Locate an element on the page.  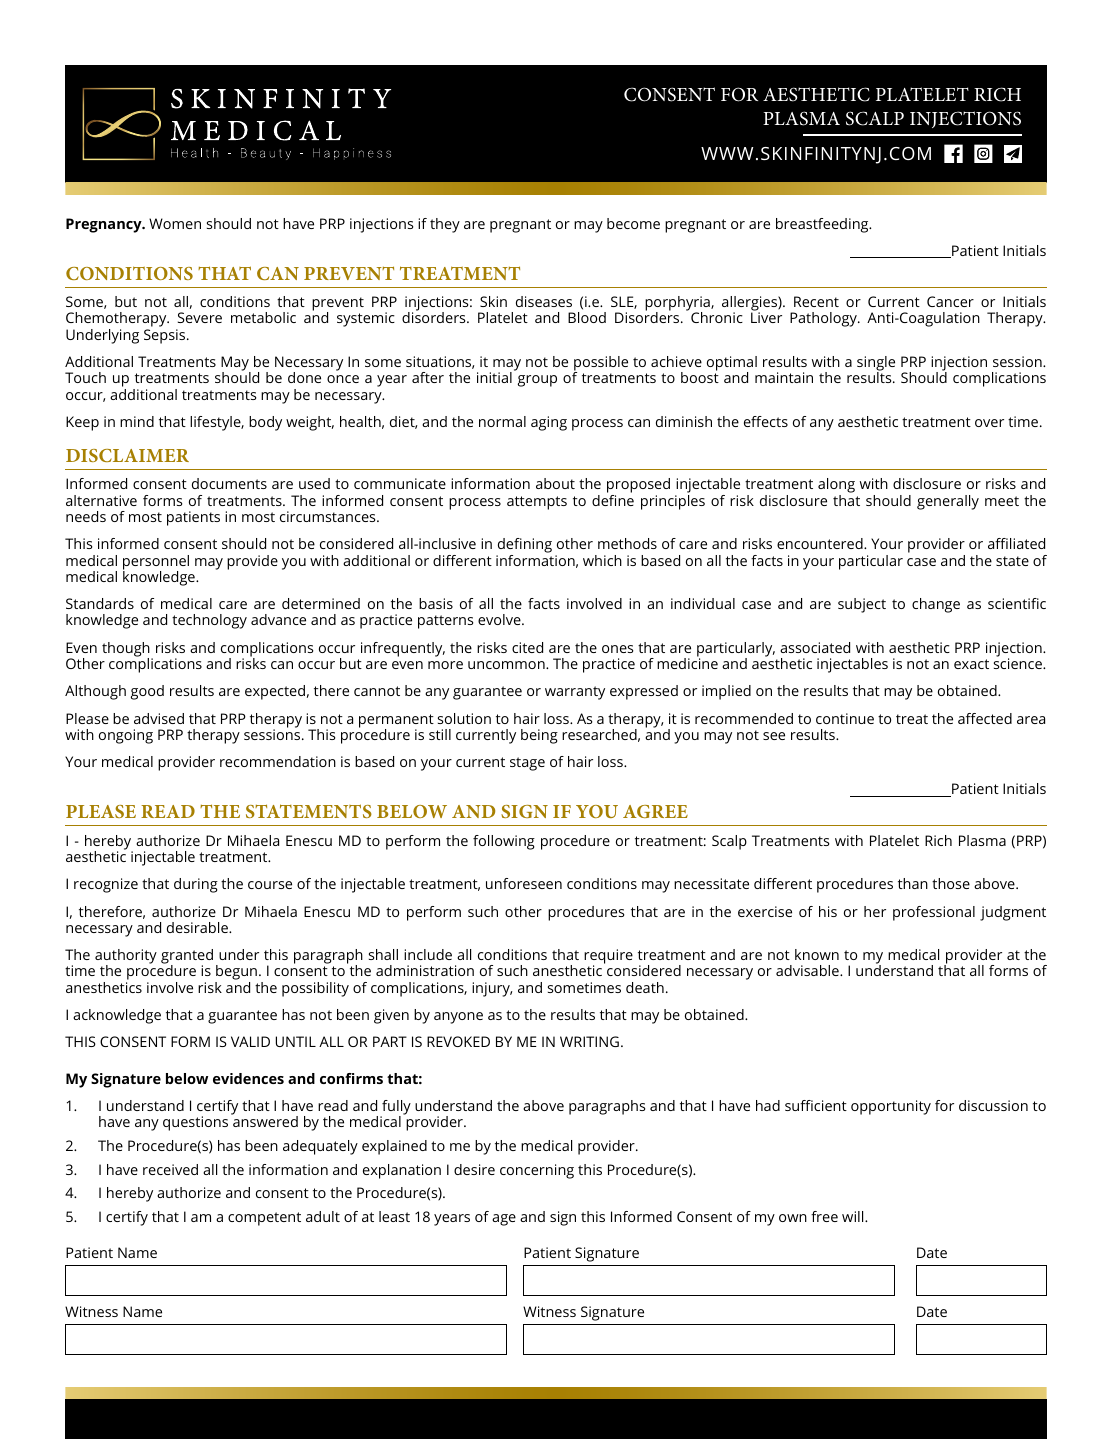
being is located at coordinates (539, 736).
